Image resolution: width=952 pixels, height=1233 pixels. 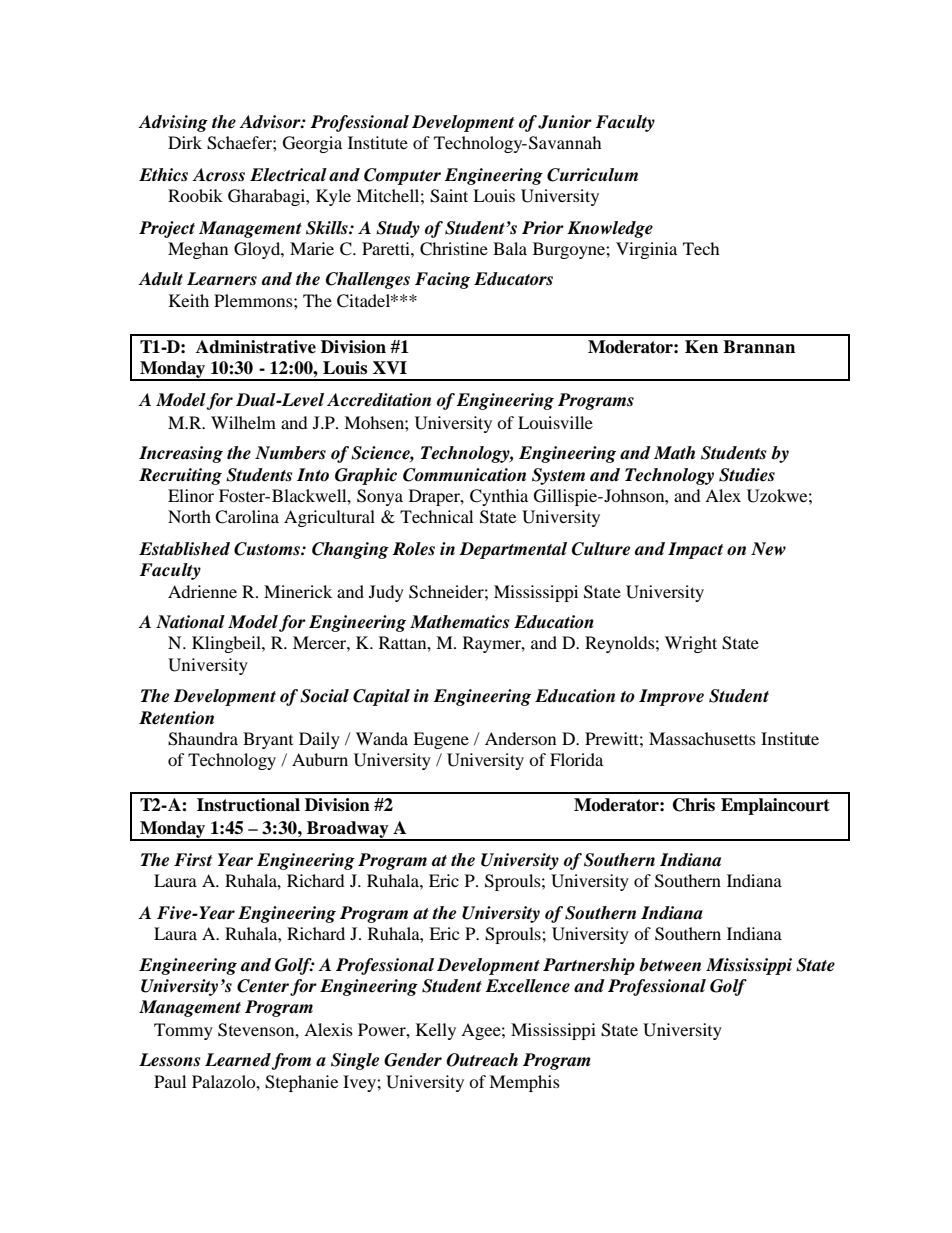 What do you see at coordinates (238, 1061) in the page?
I see `Learned` at bounding box center [238, 1061].
